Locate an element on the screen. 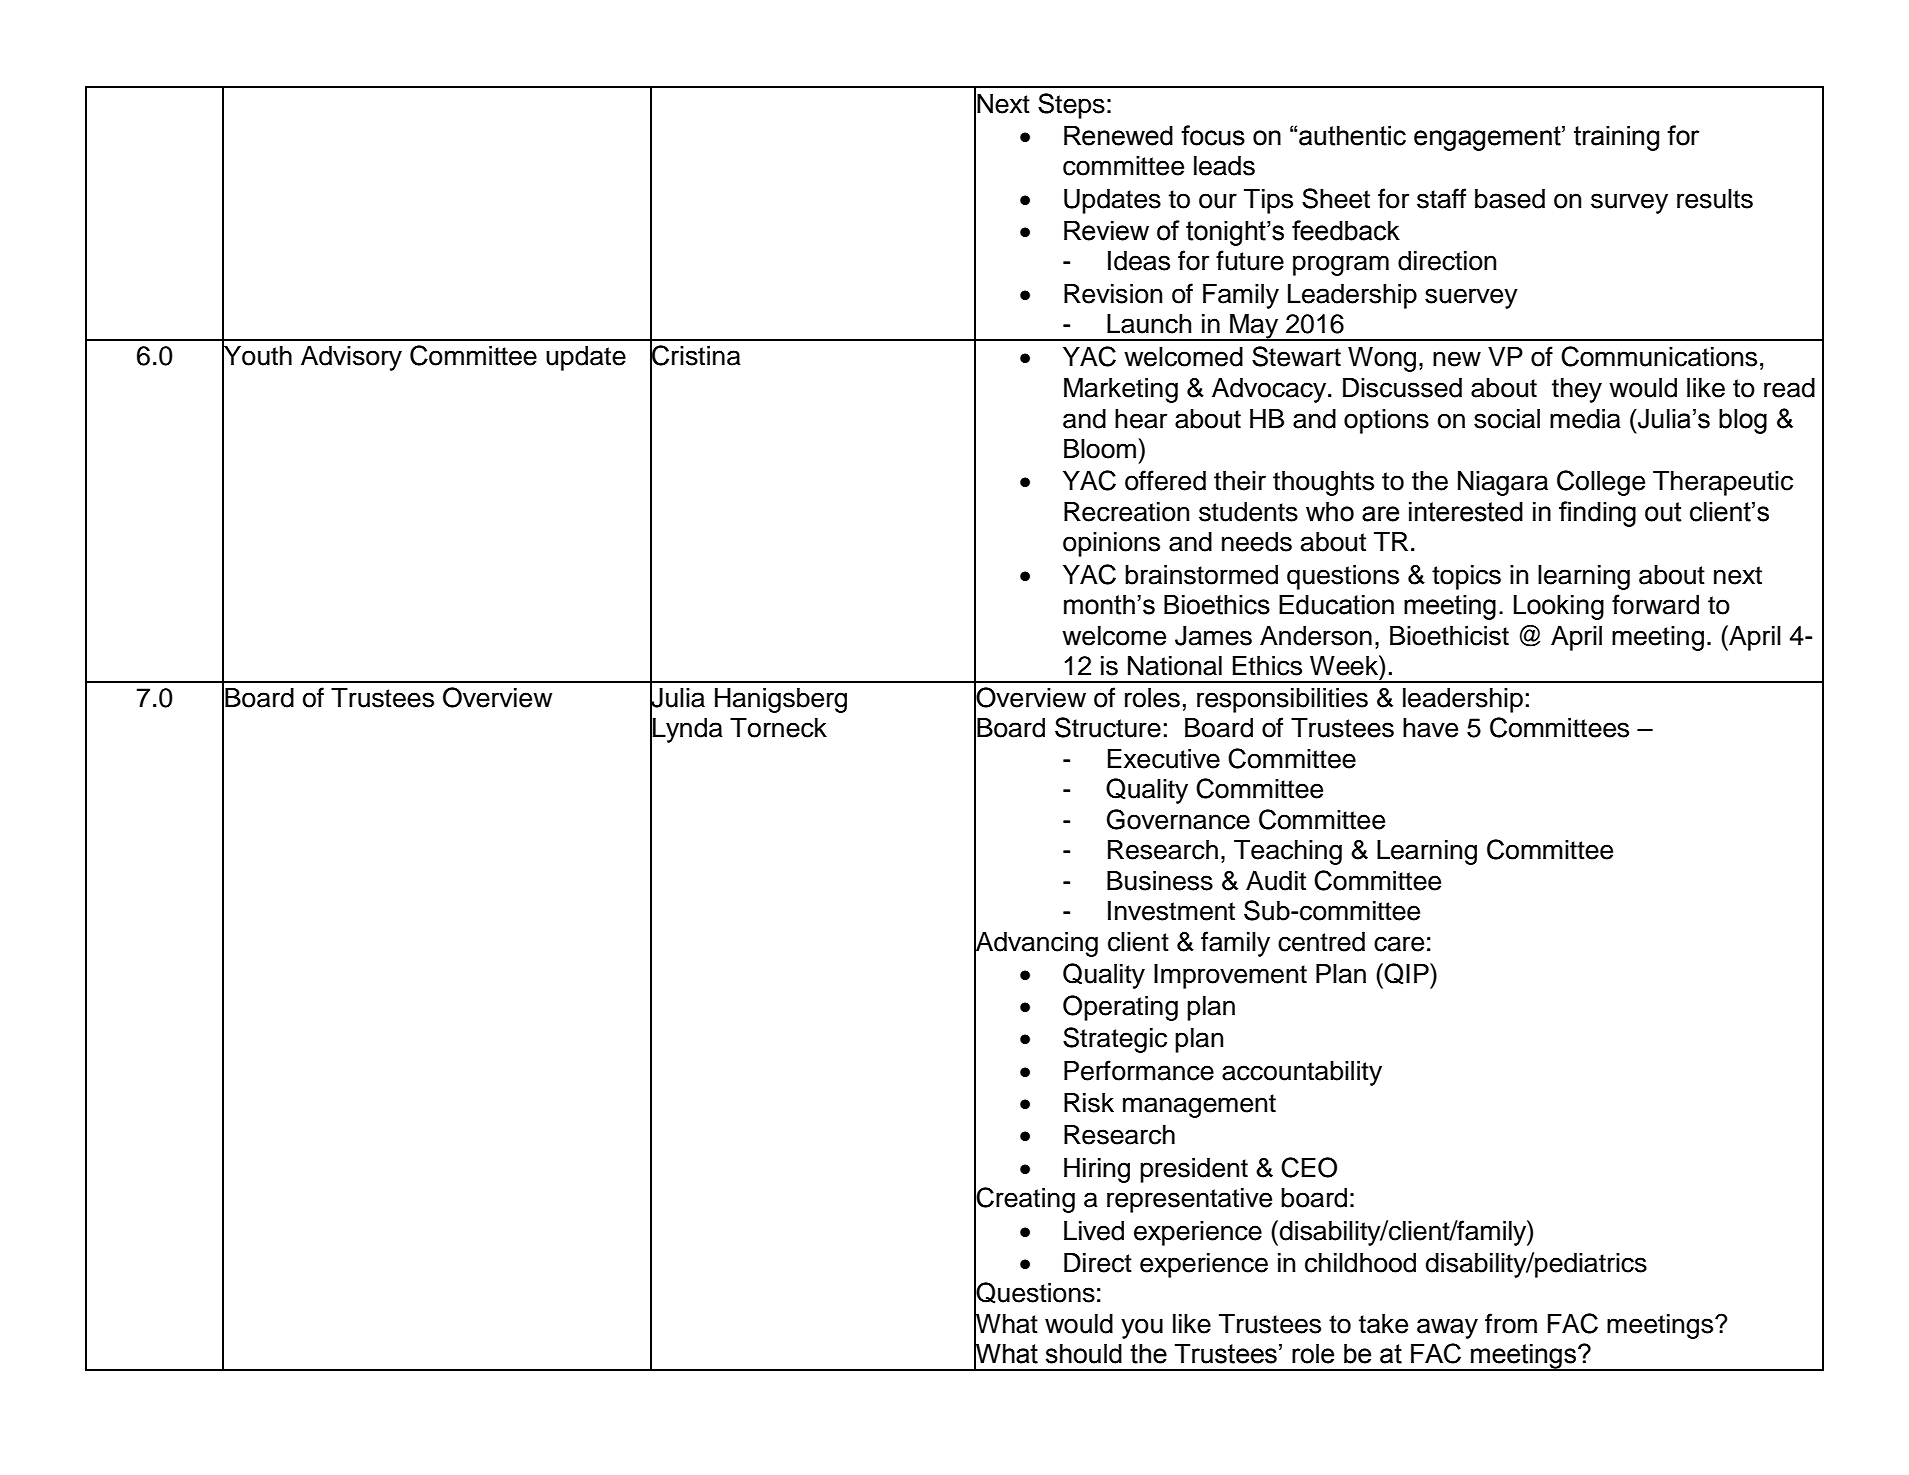  they is located at coordinates (1577, 390).
